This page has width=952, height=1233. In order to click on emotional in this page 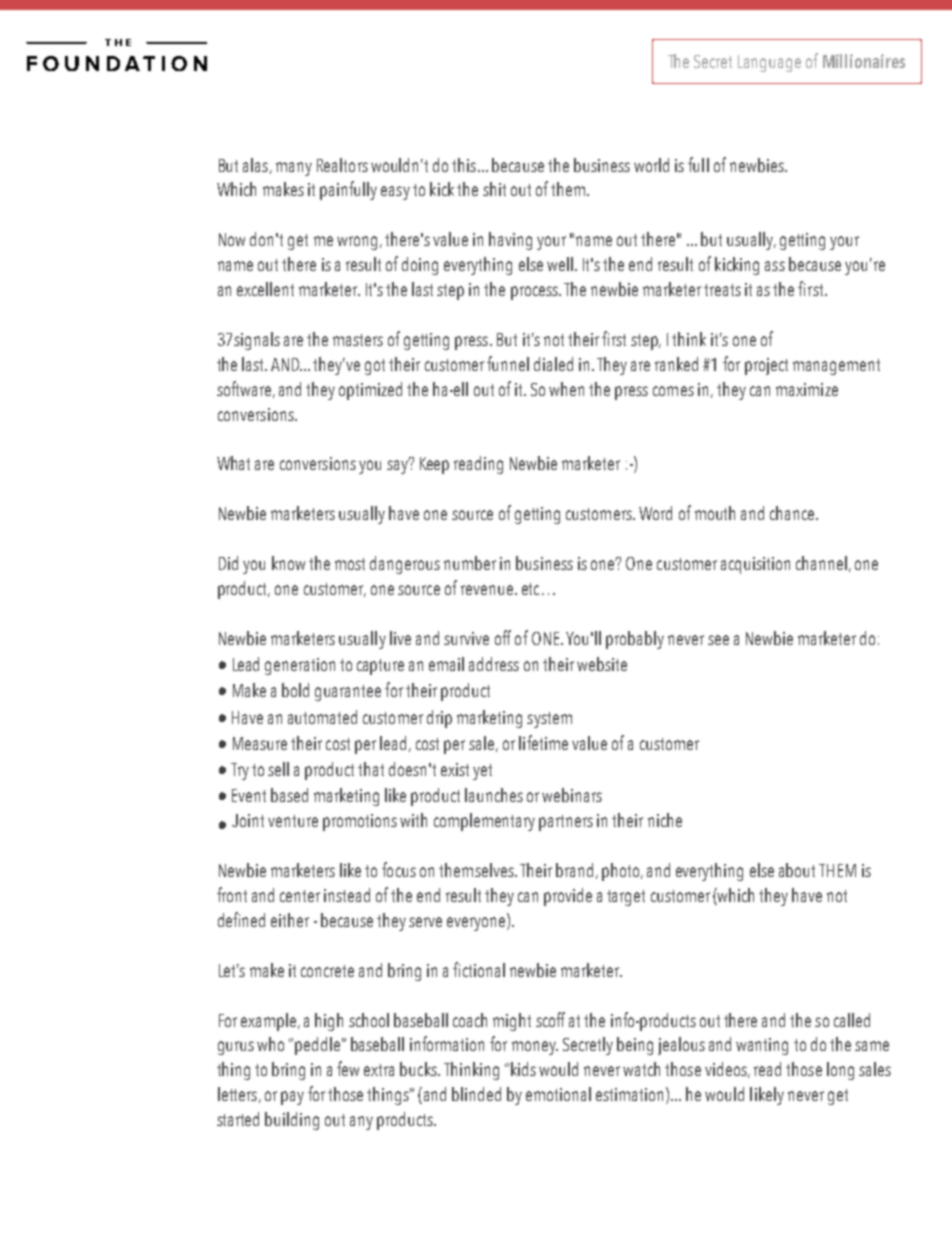, I will do `click(558, 1094)`.
